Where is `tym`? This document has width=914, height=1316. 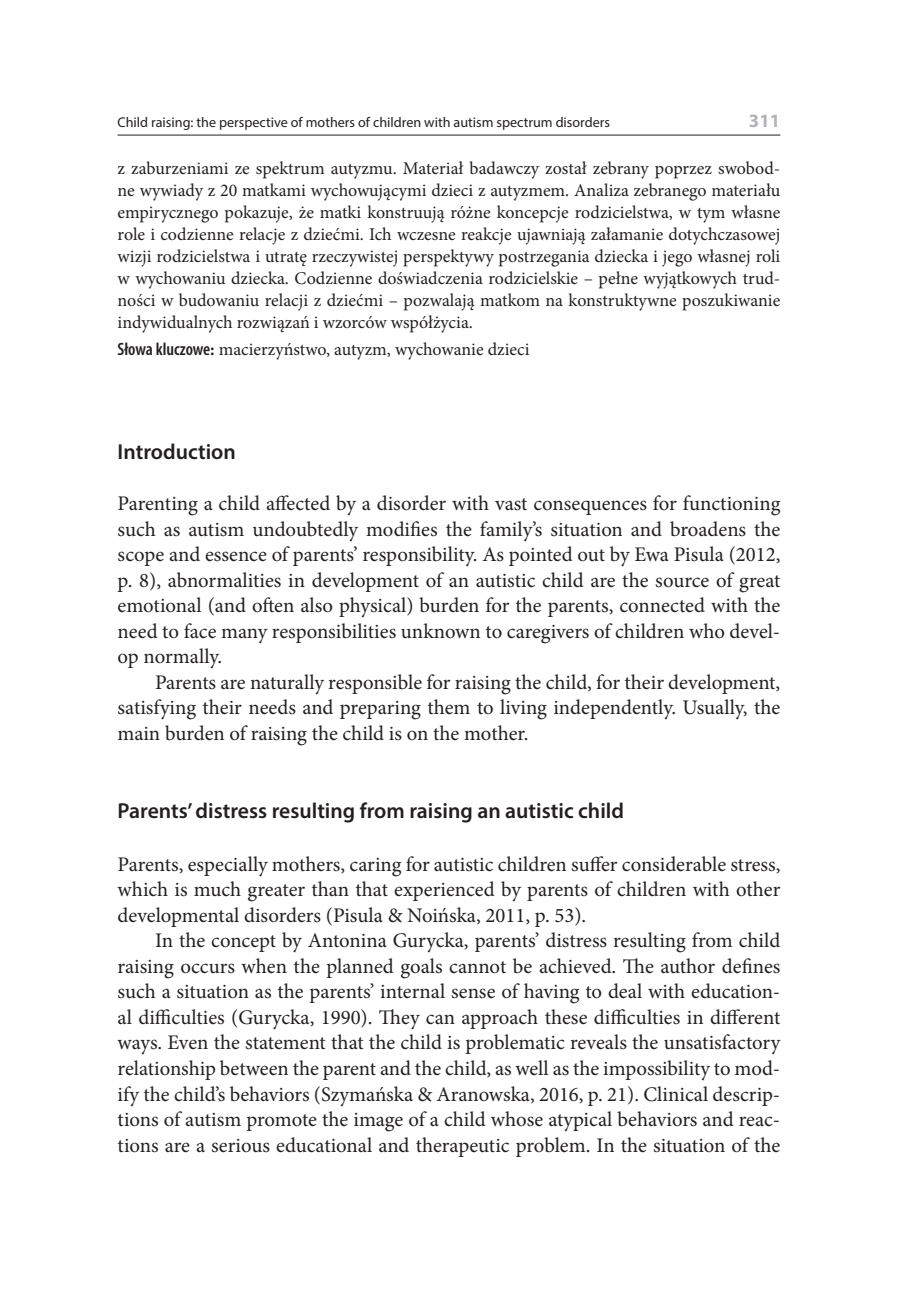
tym is located at coordinates (711, 215).
